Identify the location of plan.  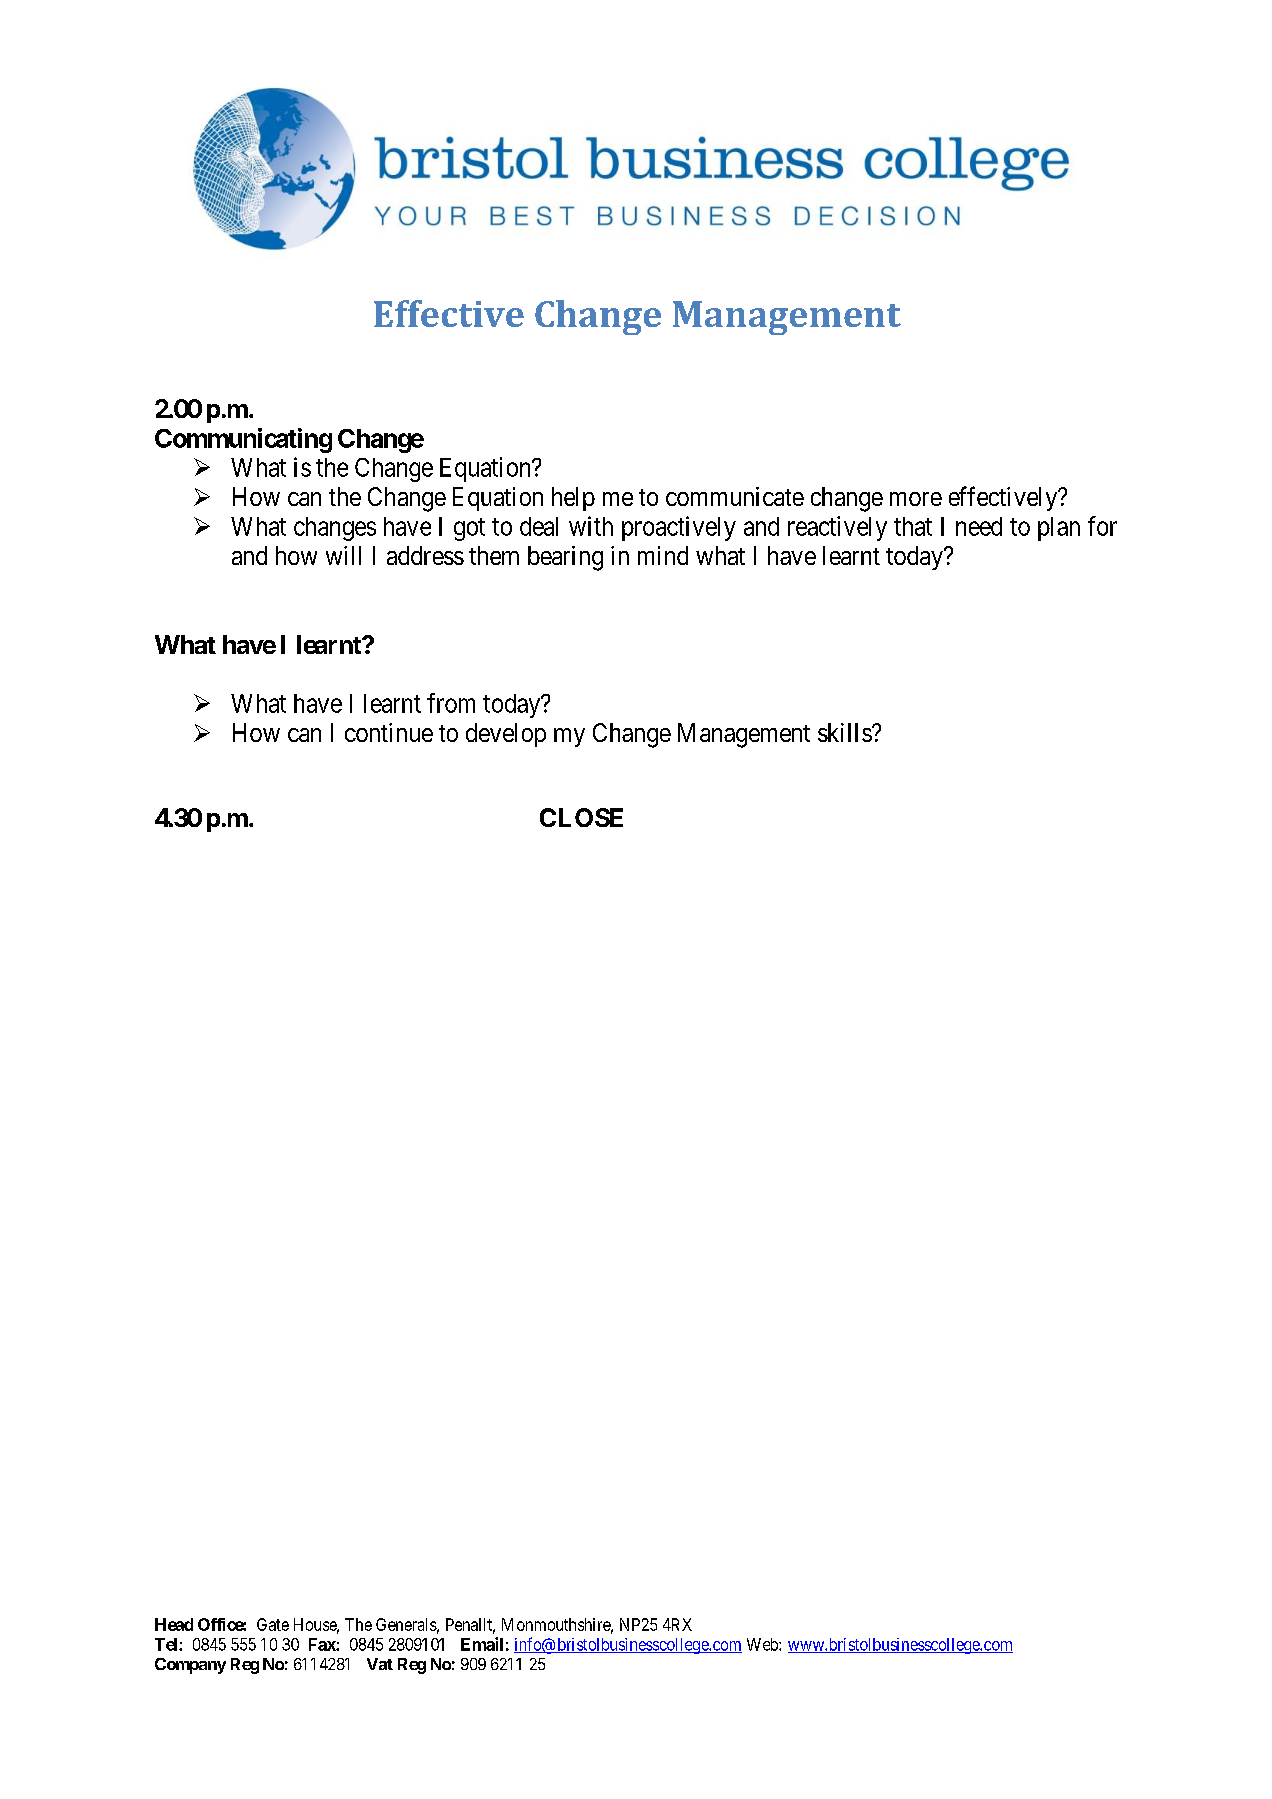
(1059, 529).
